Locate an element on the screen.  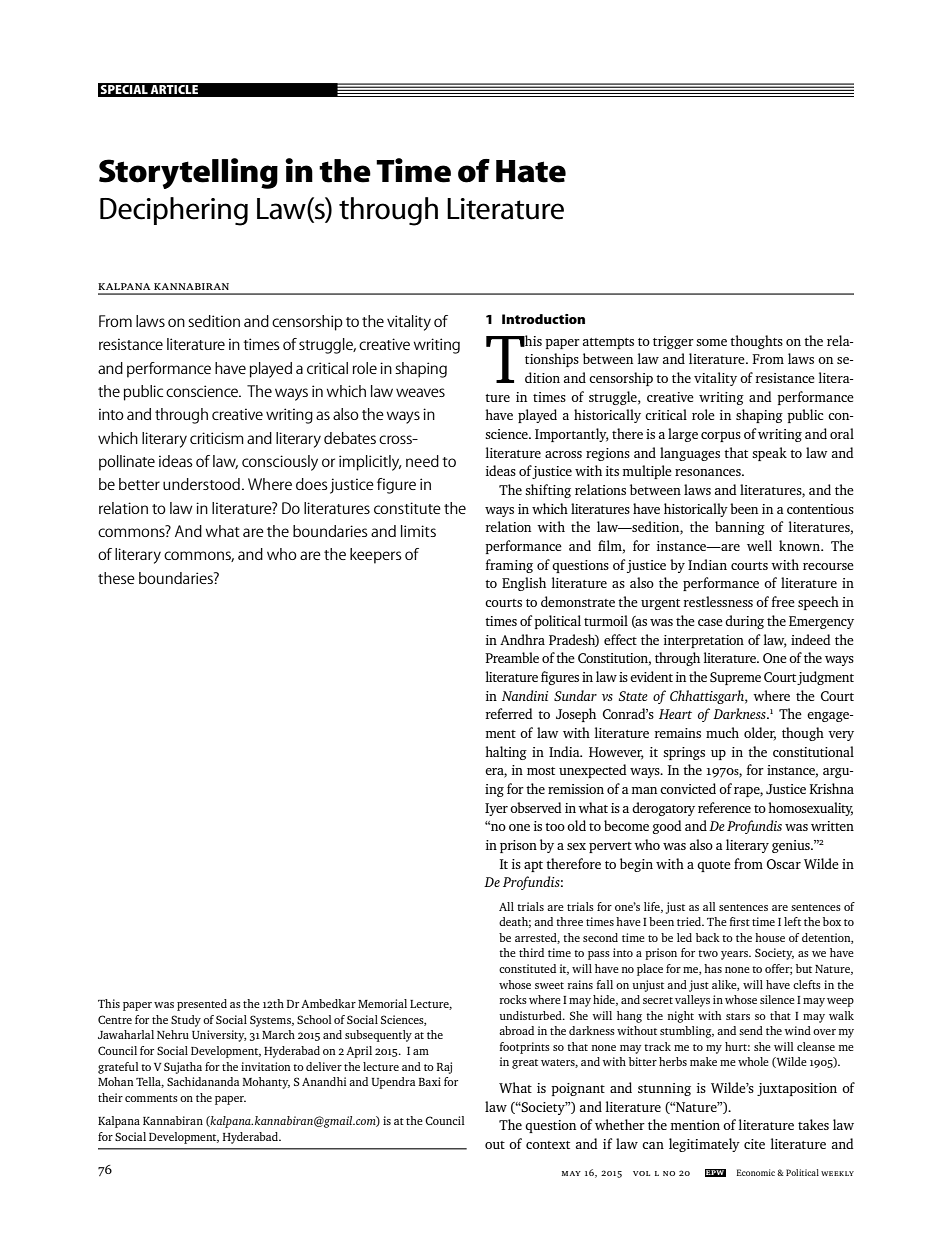
Preamble is located at coordinates (512, 657).
